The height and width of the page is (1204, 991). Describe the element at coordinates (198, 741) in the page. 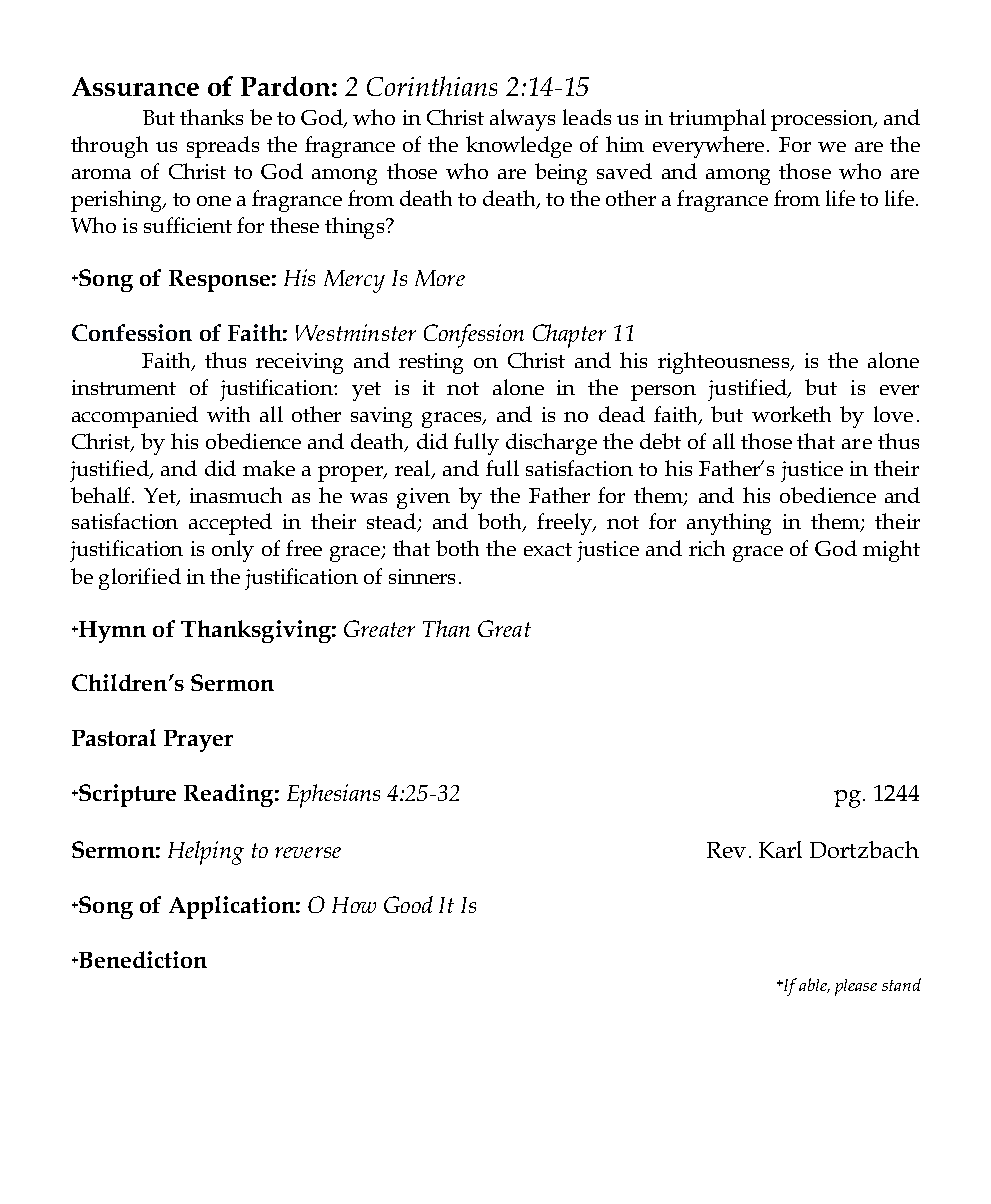

I see `Prayer` at that location.
